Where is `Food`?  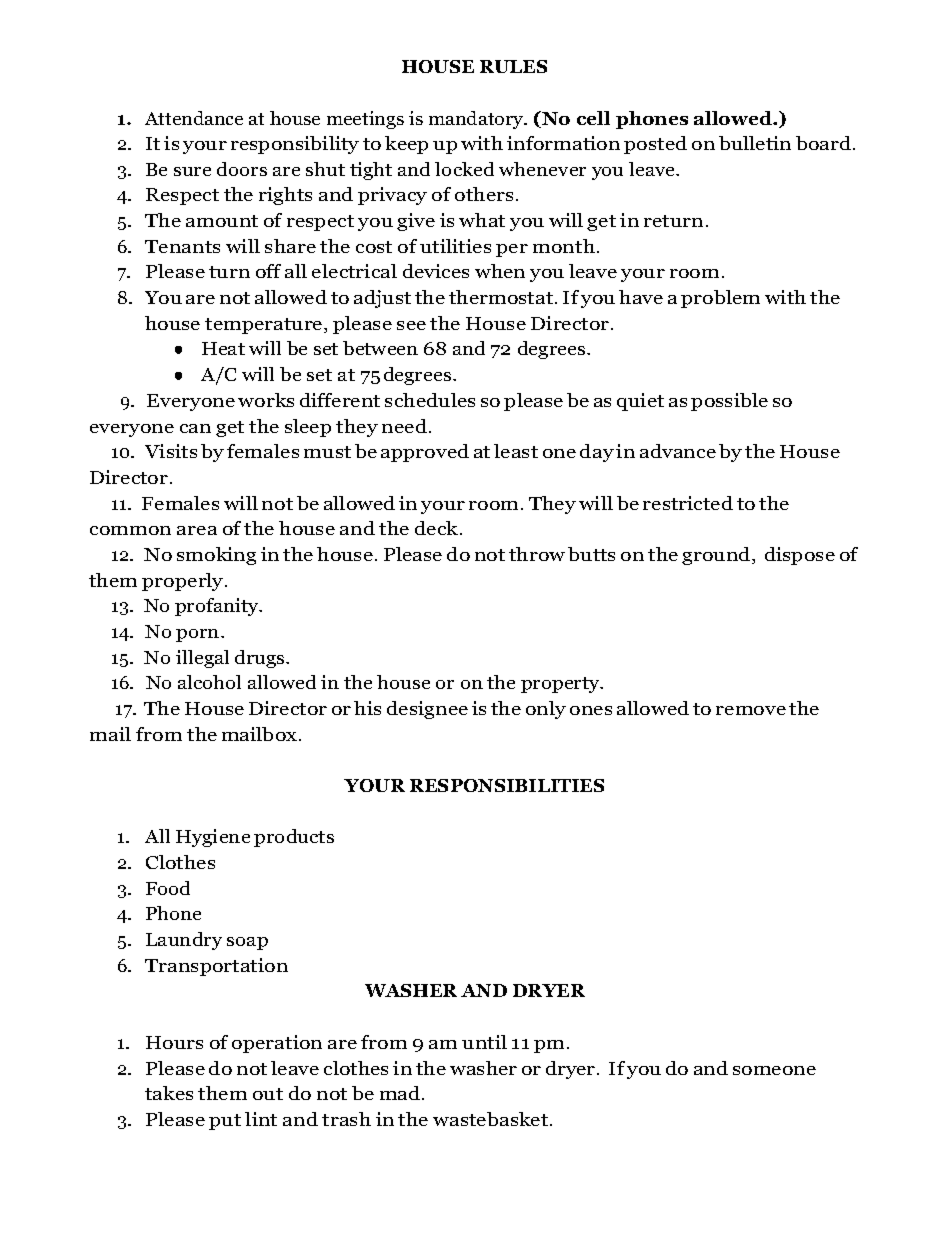 Food is located at coordinates (168, 888).
